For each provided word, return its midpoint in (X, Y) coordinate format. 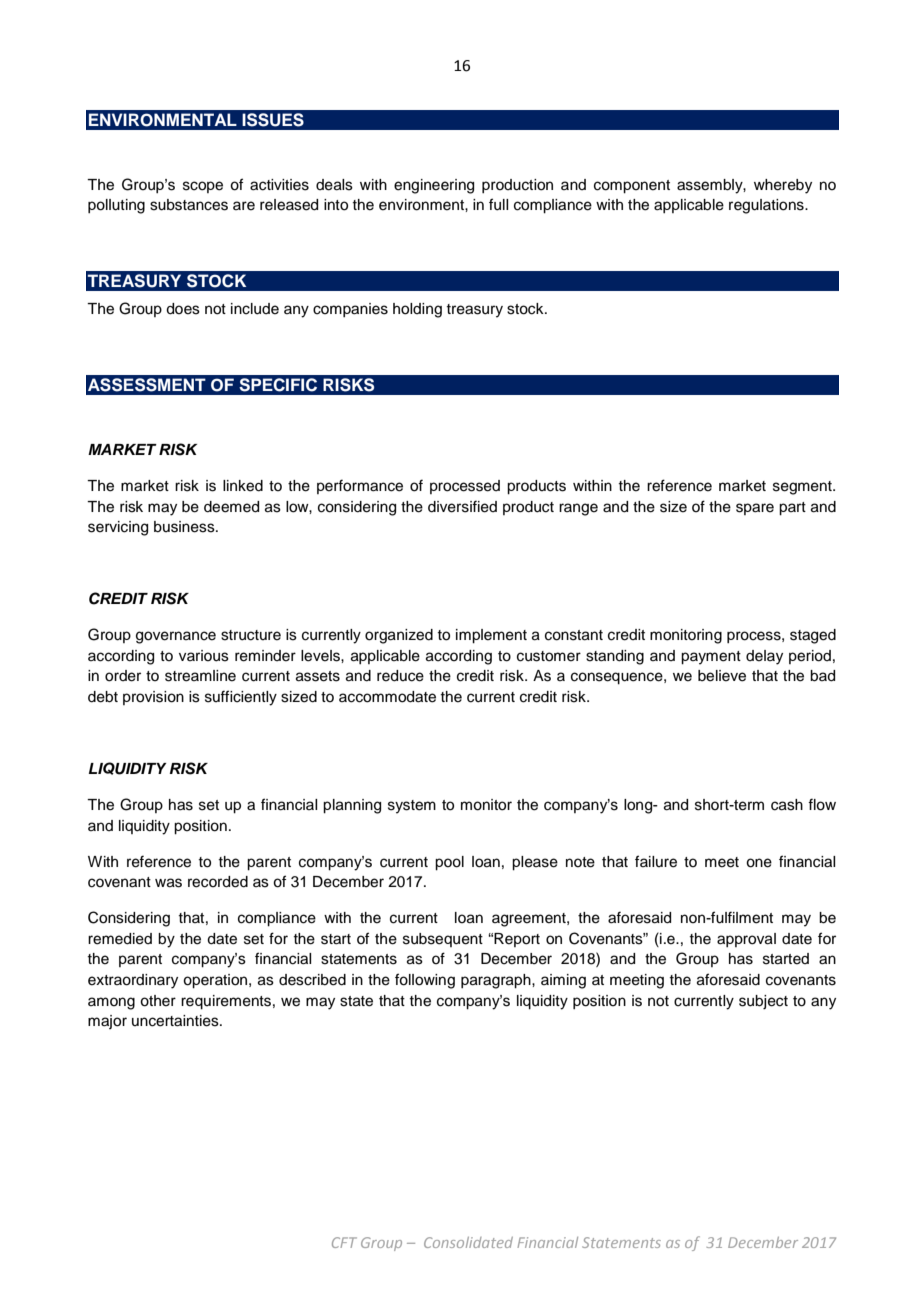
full (498, 204)
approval (746, 940)
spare (755, 509)
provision (153, 698)
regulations (767, 206)
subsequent (443, 940)
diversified (462, 506)
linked (243, 486)
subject (763, 1002)
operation (216, 981)
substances (189, 205)
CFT (344, 1242)
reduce (400, 676)
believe (722, 676)
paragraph (497, 981)
